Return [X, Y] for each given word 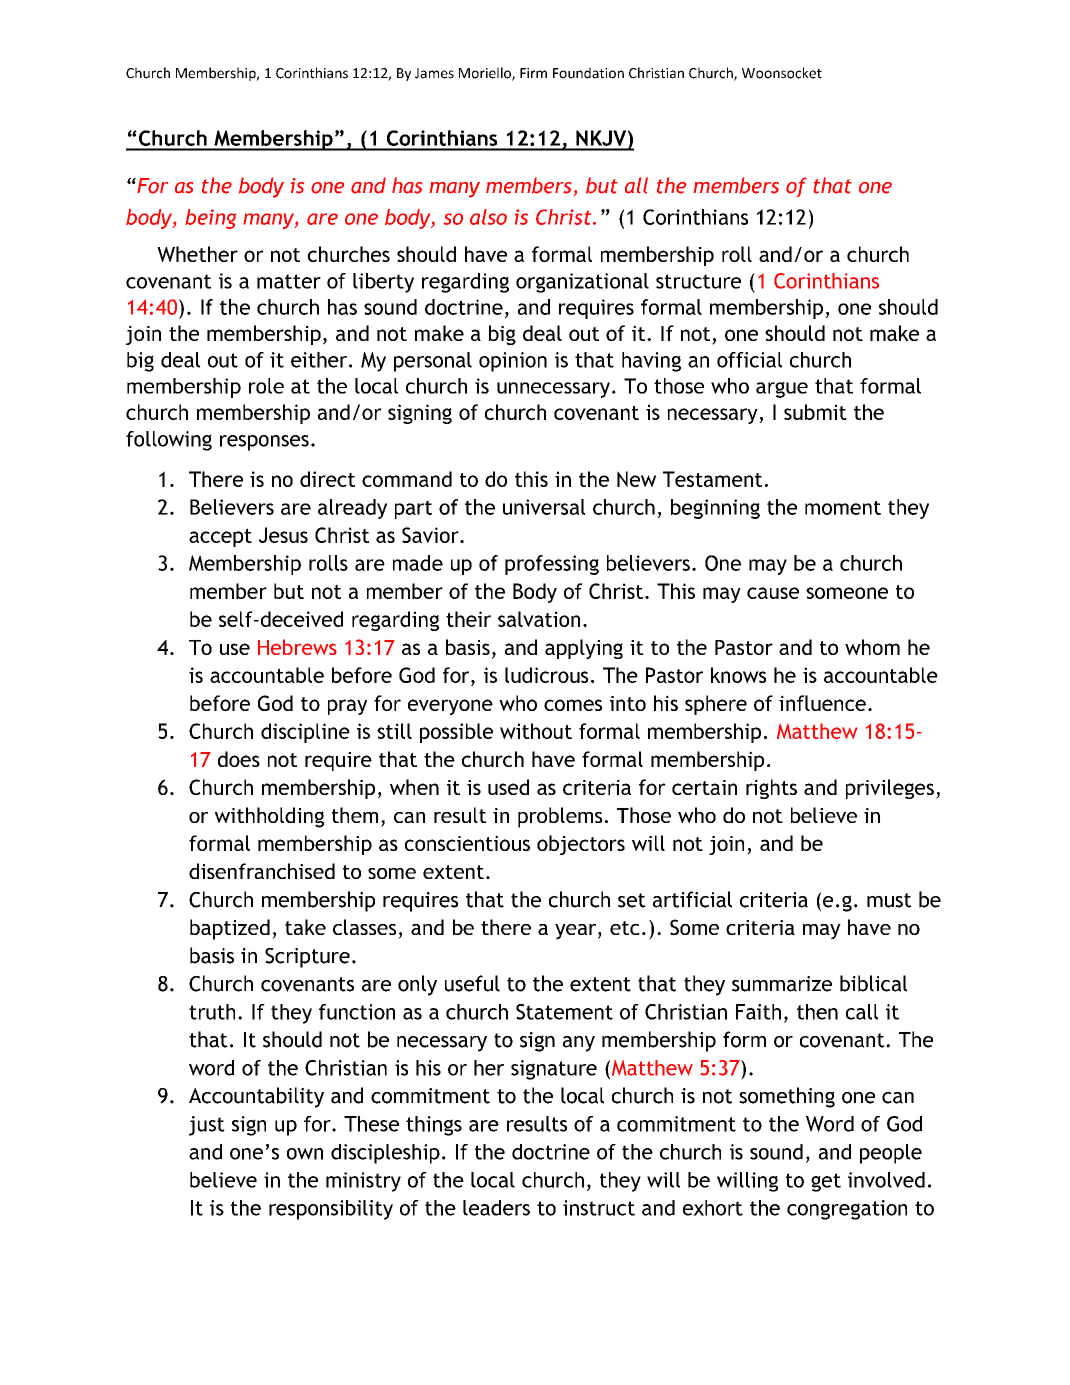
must [889, 900]
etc [625, 928]
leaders [496, 1208]
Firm [533, 73]
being [210, 219]
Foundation [588, 73]
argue [782, 390]
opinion [513, 362]
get [826, 1182]
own [305, 1154]
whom [872, 647]
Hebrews [297, 647]
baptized [230, 929]
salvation [539, 619]
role [266, 386]
